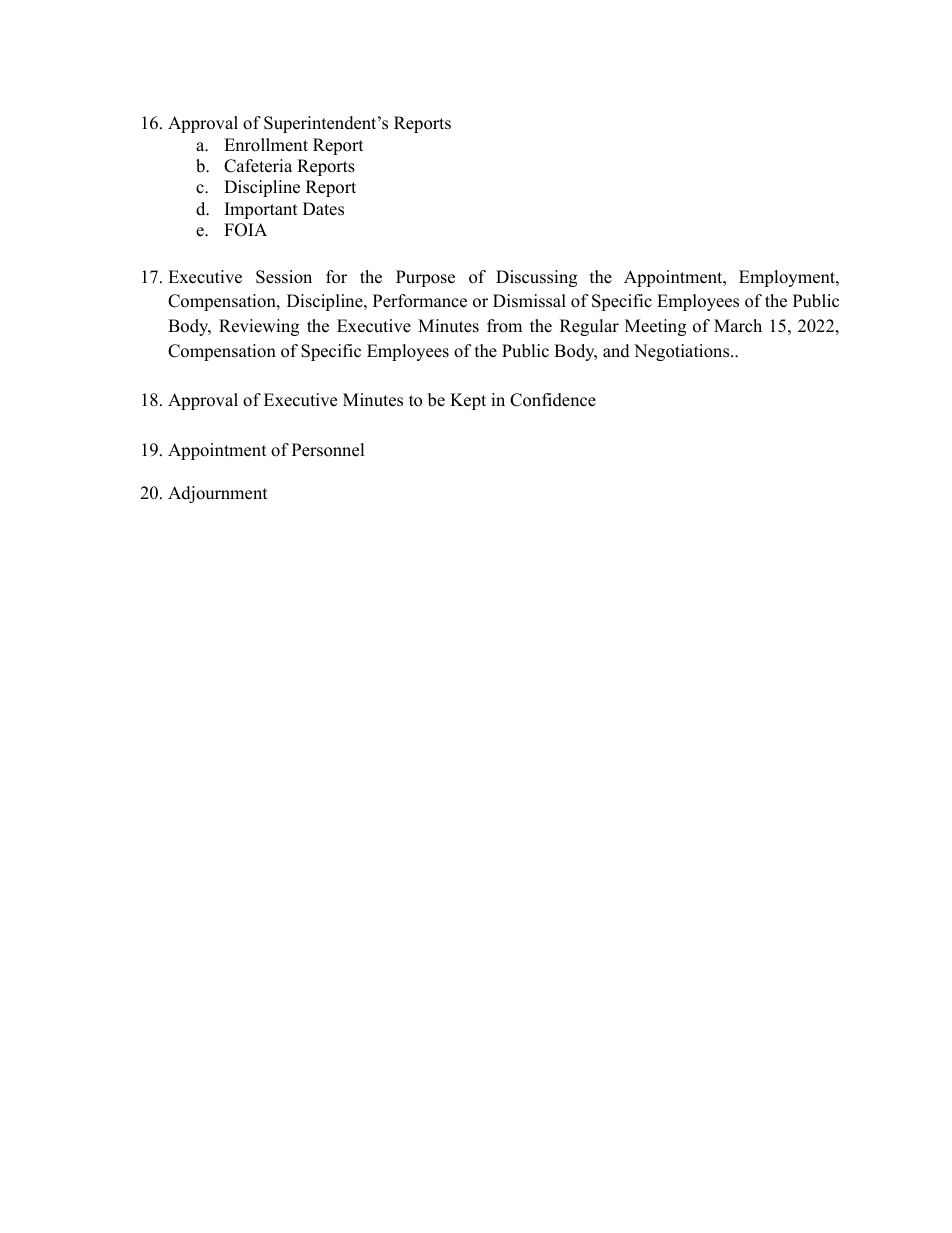  What do you see at coordinates (245, 230) in the page?
I see `FOIA` at bounding box center [245, 230].
